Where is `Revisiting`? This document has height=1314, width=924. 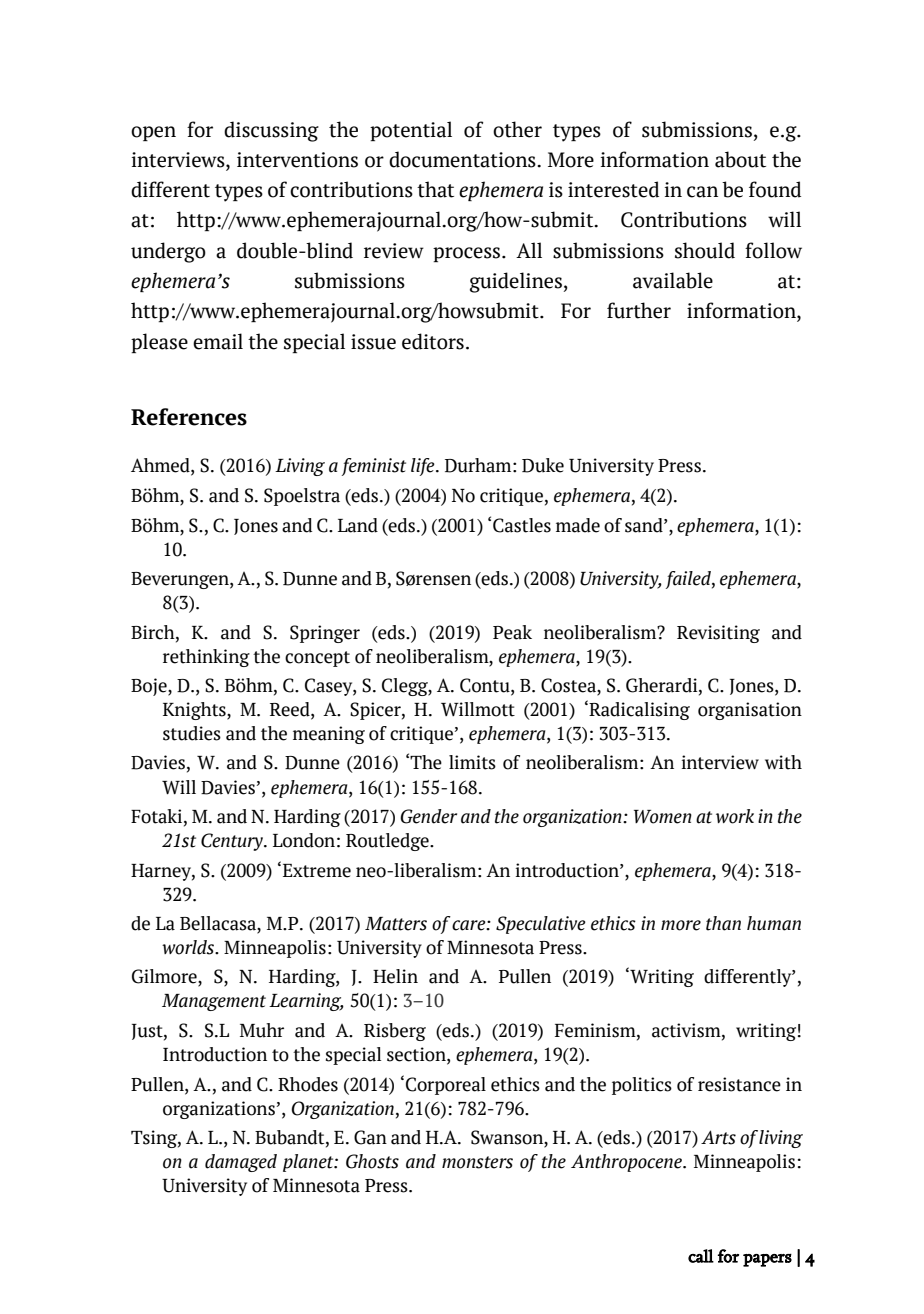
Revisiting is located at coordinates (718, 634).
